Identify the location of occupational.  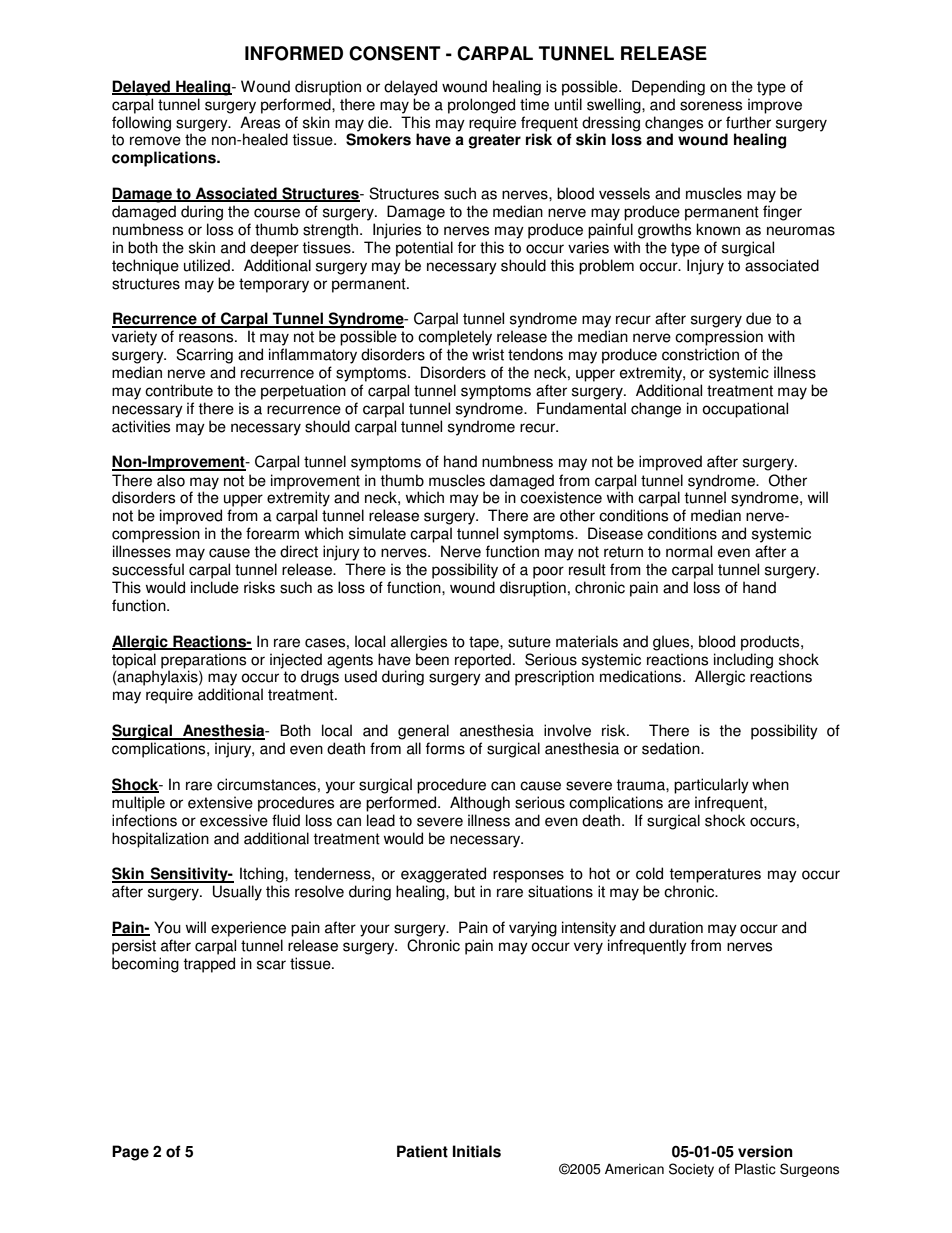
(745, 410).
